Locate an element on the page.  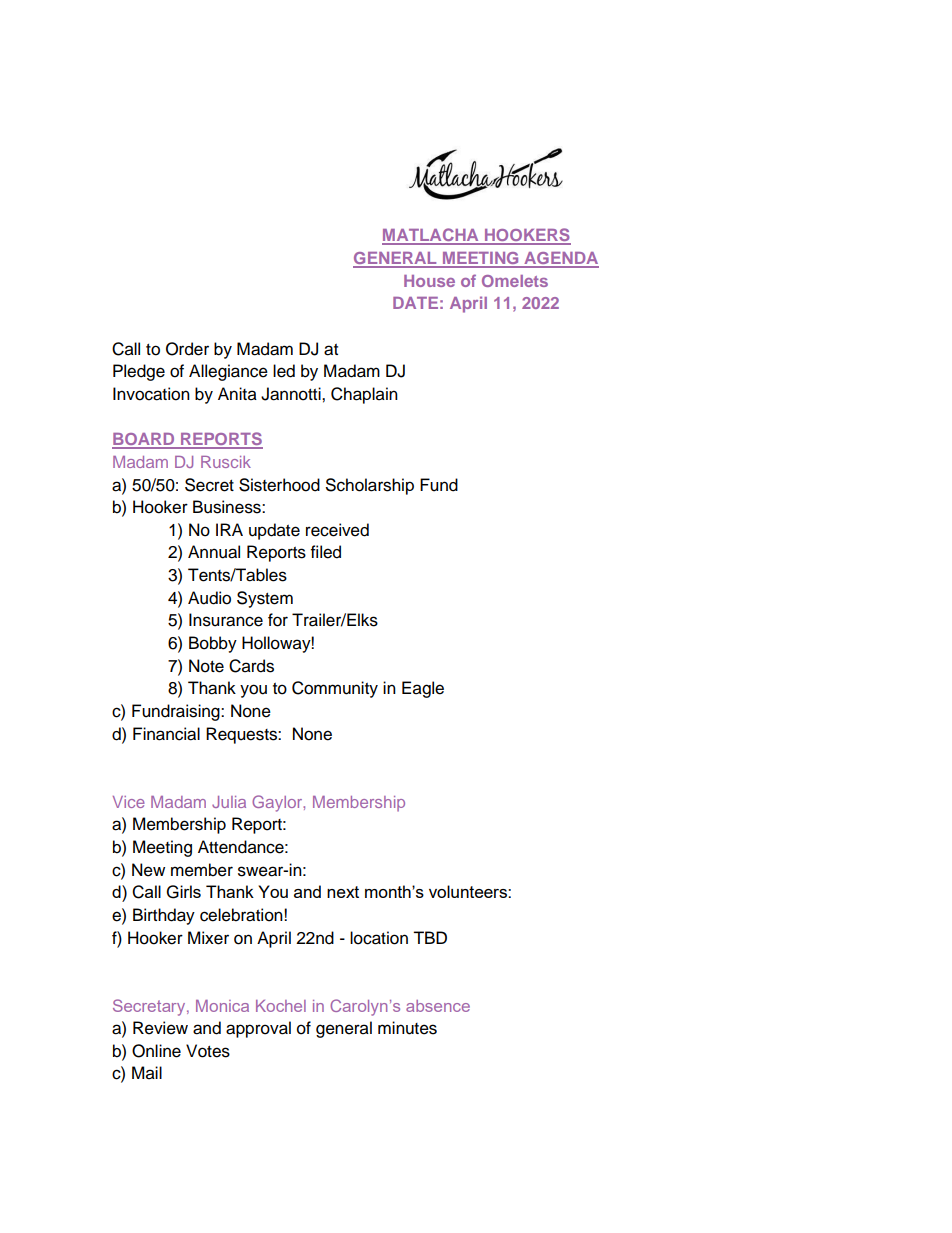
received is located at coordinates (337, 530).
